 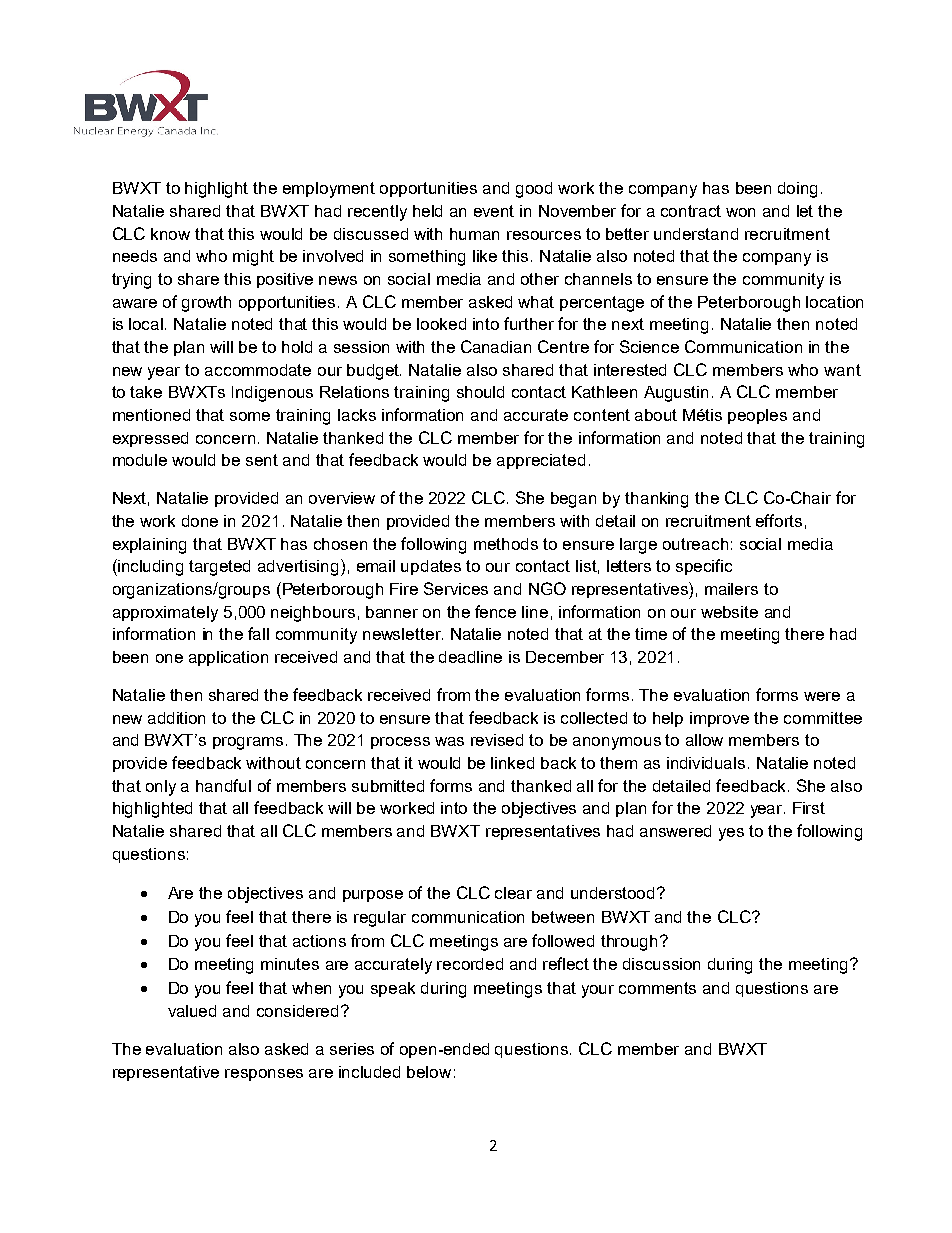 What do you see at coordinates (258, 633) in the document?
I see `fall` at bounding box center [258, 633].
